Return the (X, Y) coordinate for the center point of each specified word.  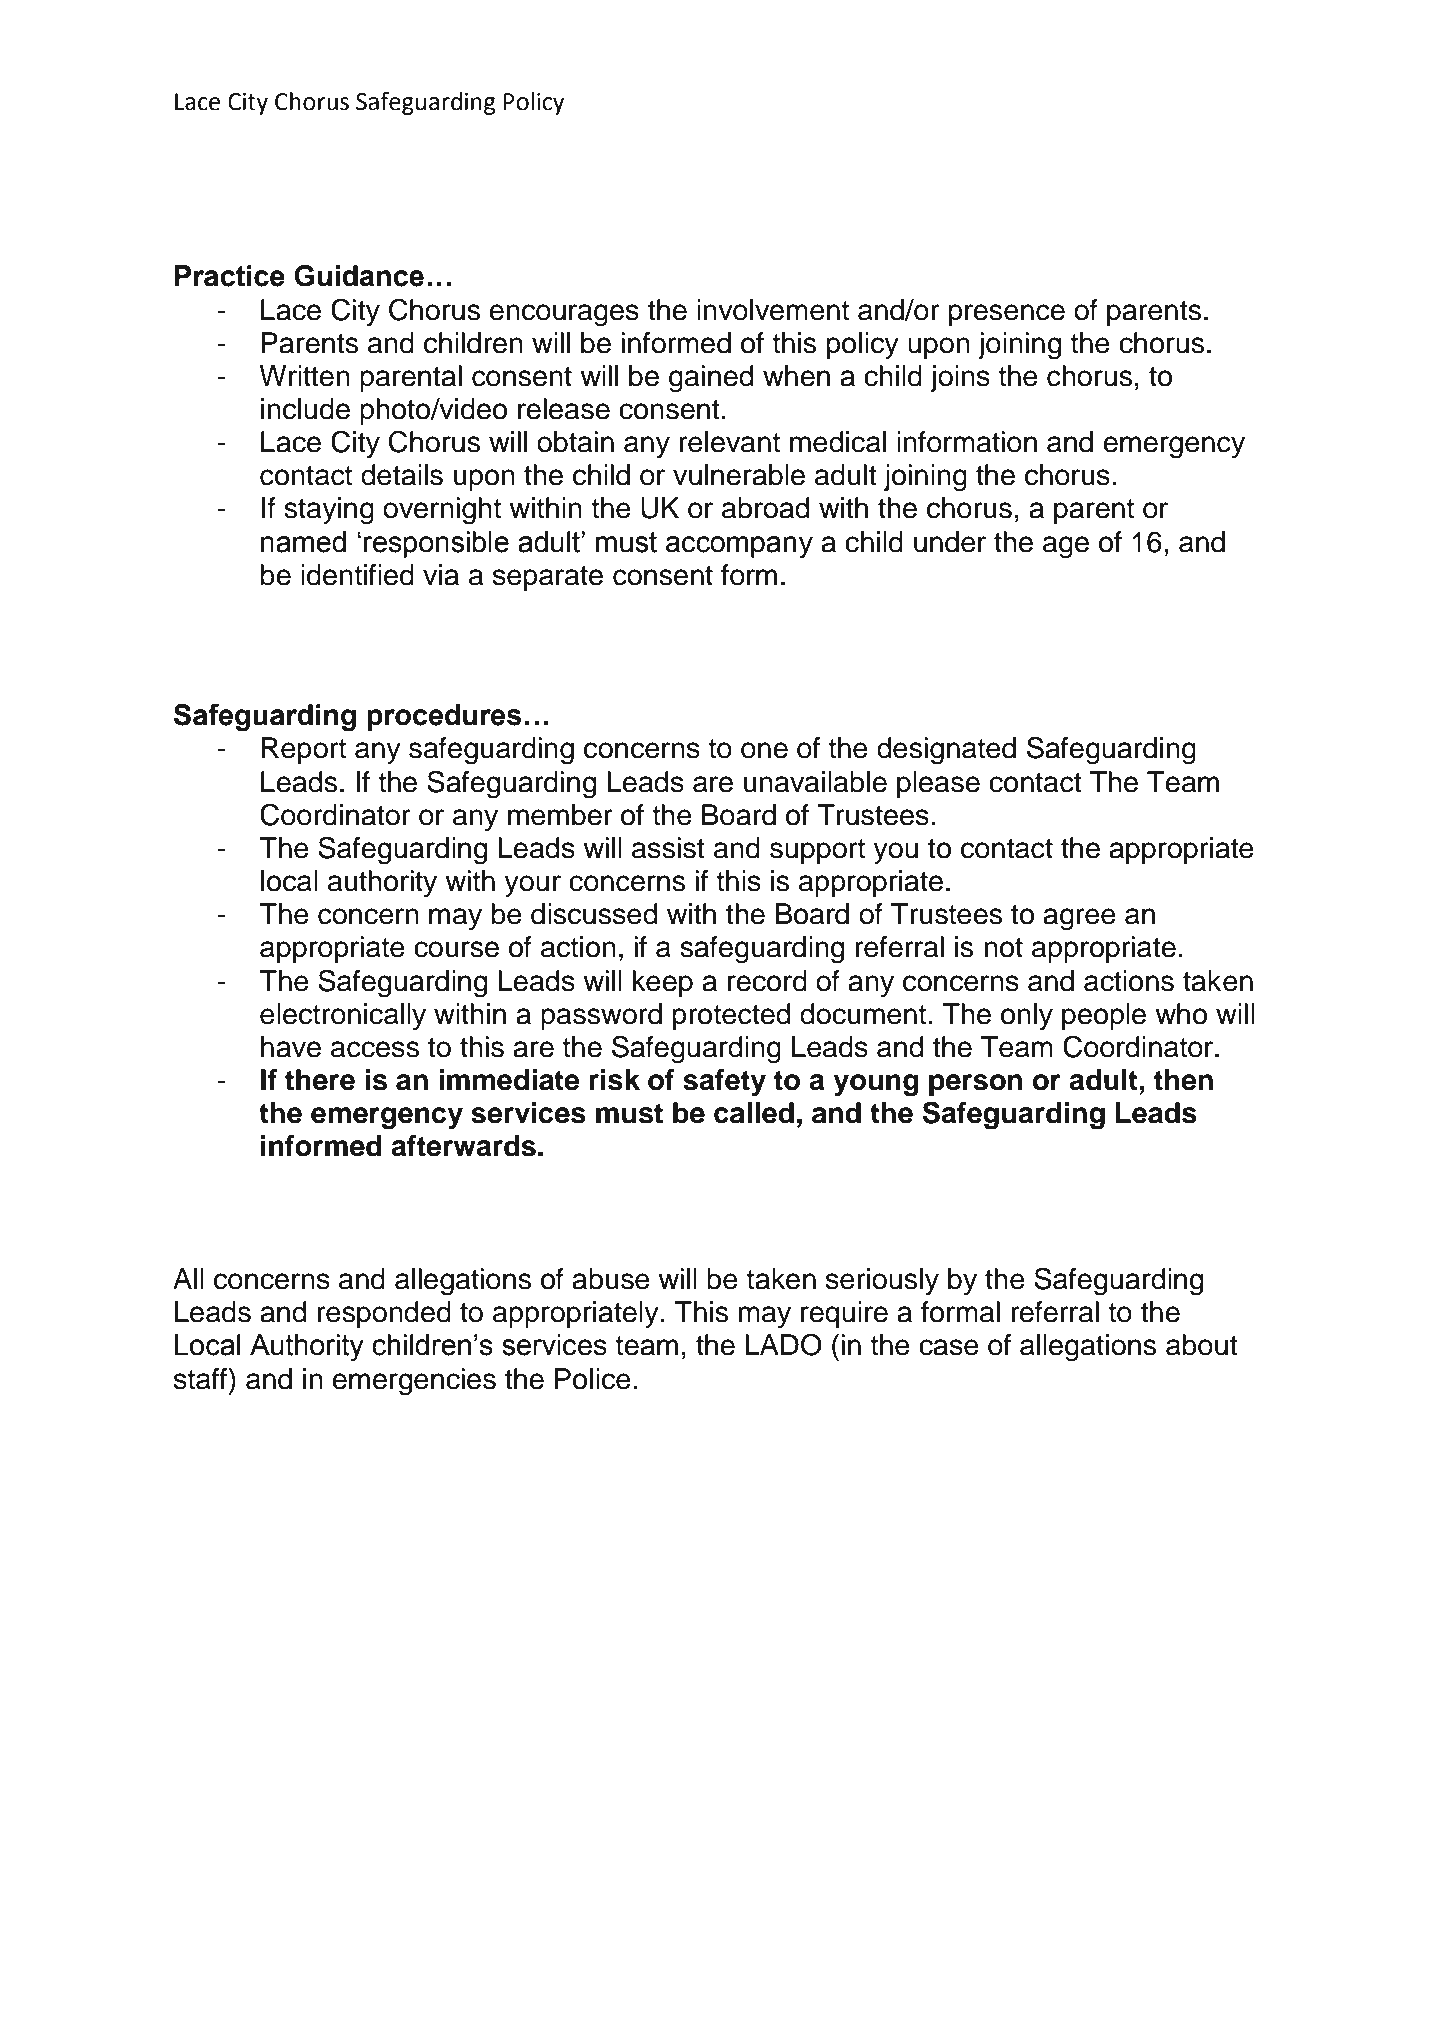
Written (305, 376)
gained (711, 379)
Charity (394, 1891)
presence (1007, 315)
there (320, 1080)
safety (724, 1082)
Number (619, 1889)
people (1104, 1016)
